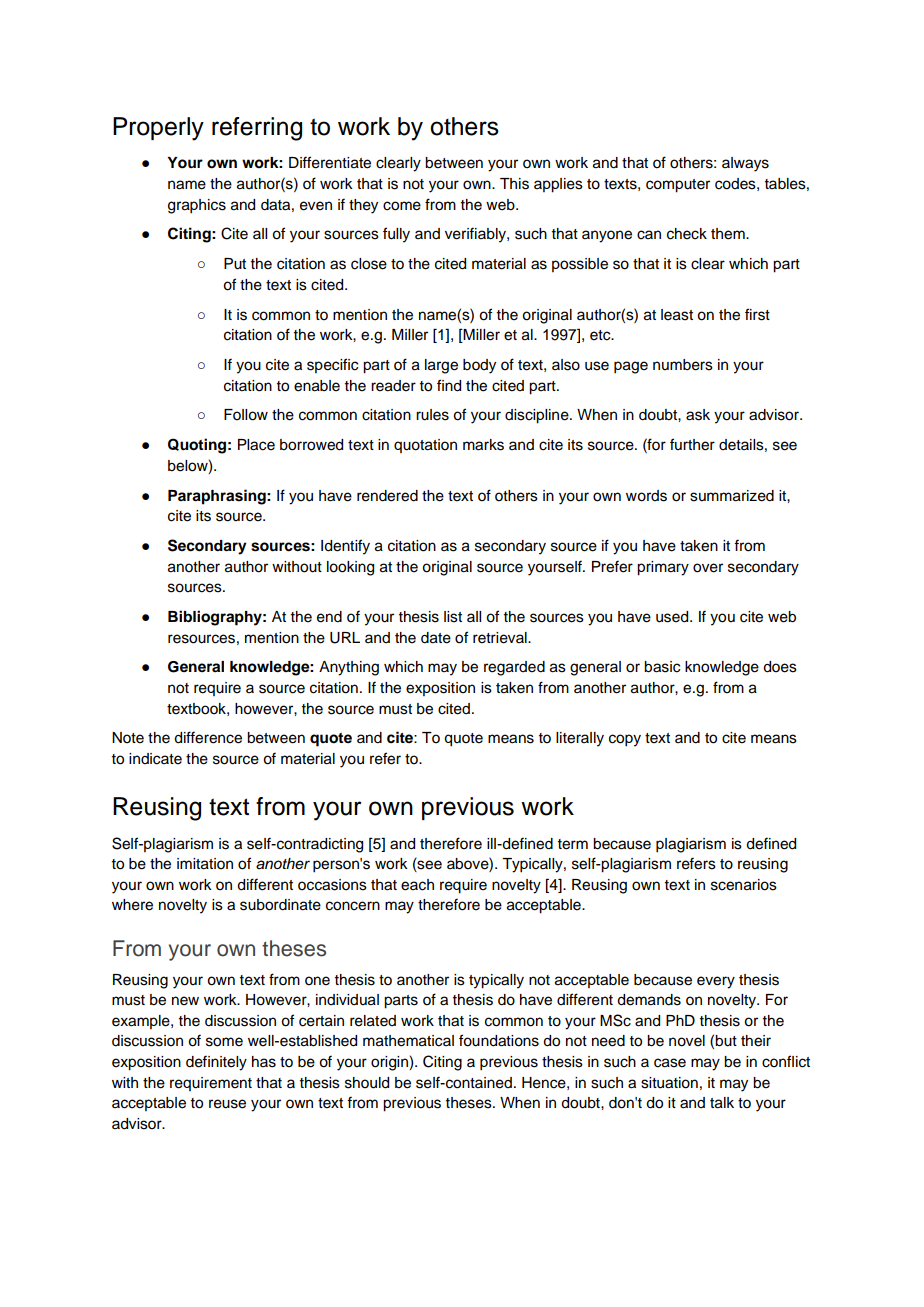 The width and height of the page is (924, 1307). What do you see at coordinates (158, 129) in the page?
I see `Properly` at bounding box center [158, 129].
